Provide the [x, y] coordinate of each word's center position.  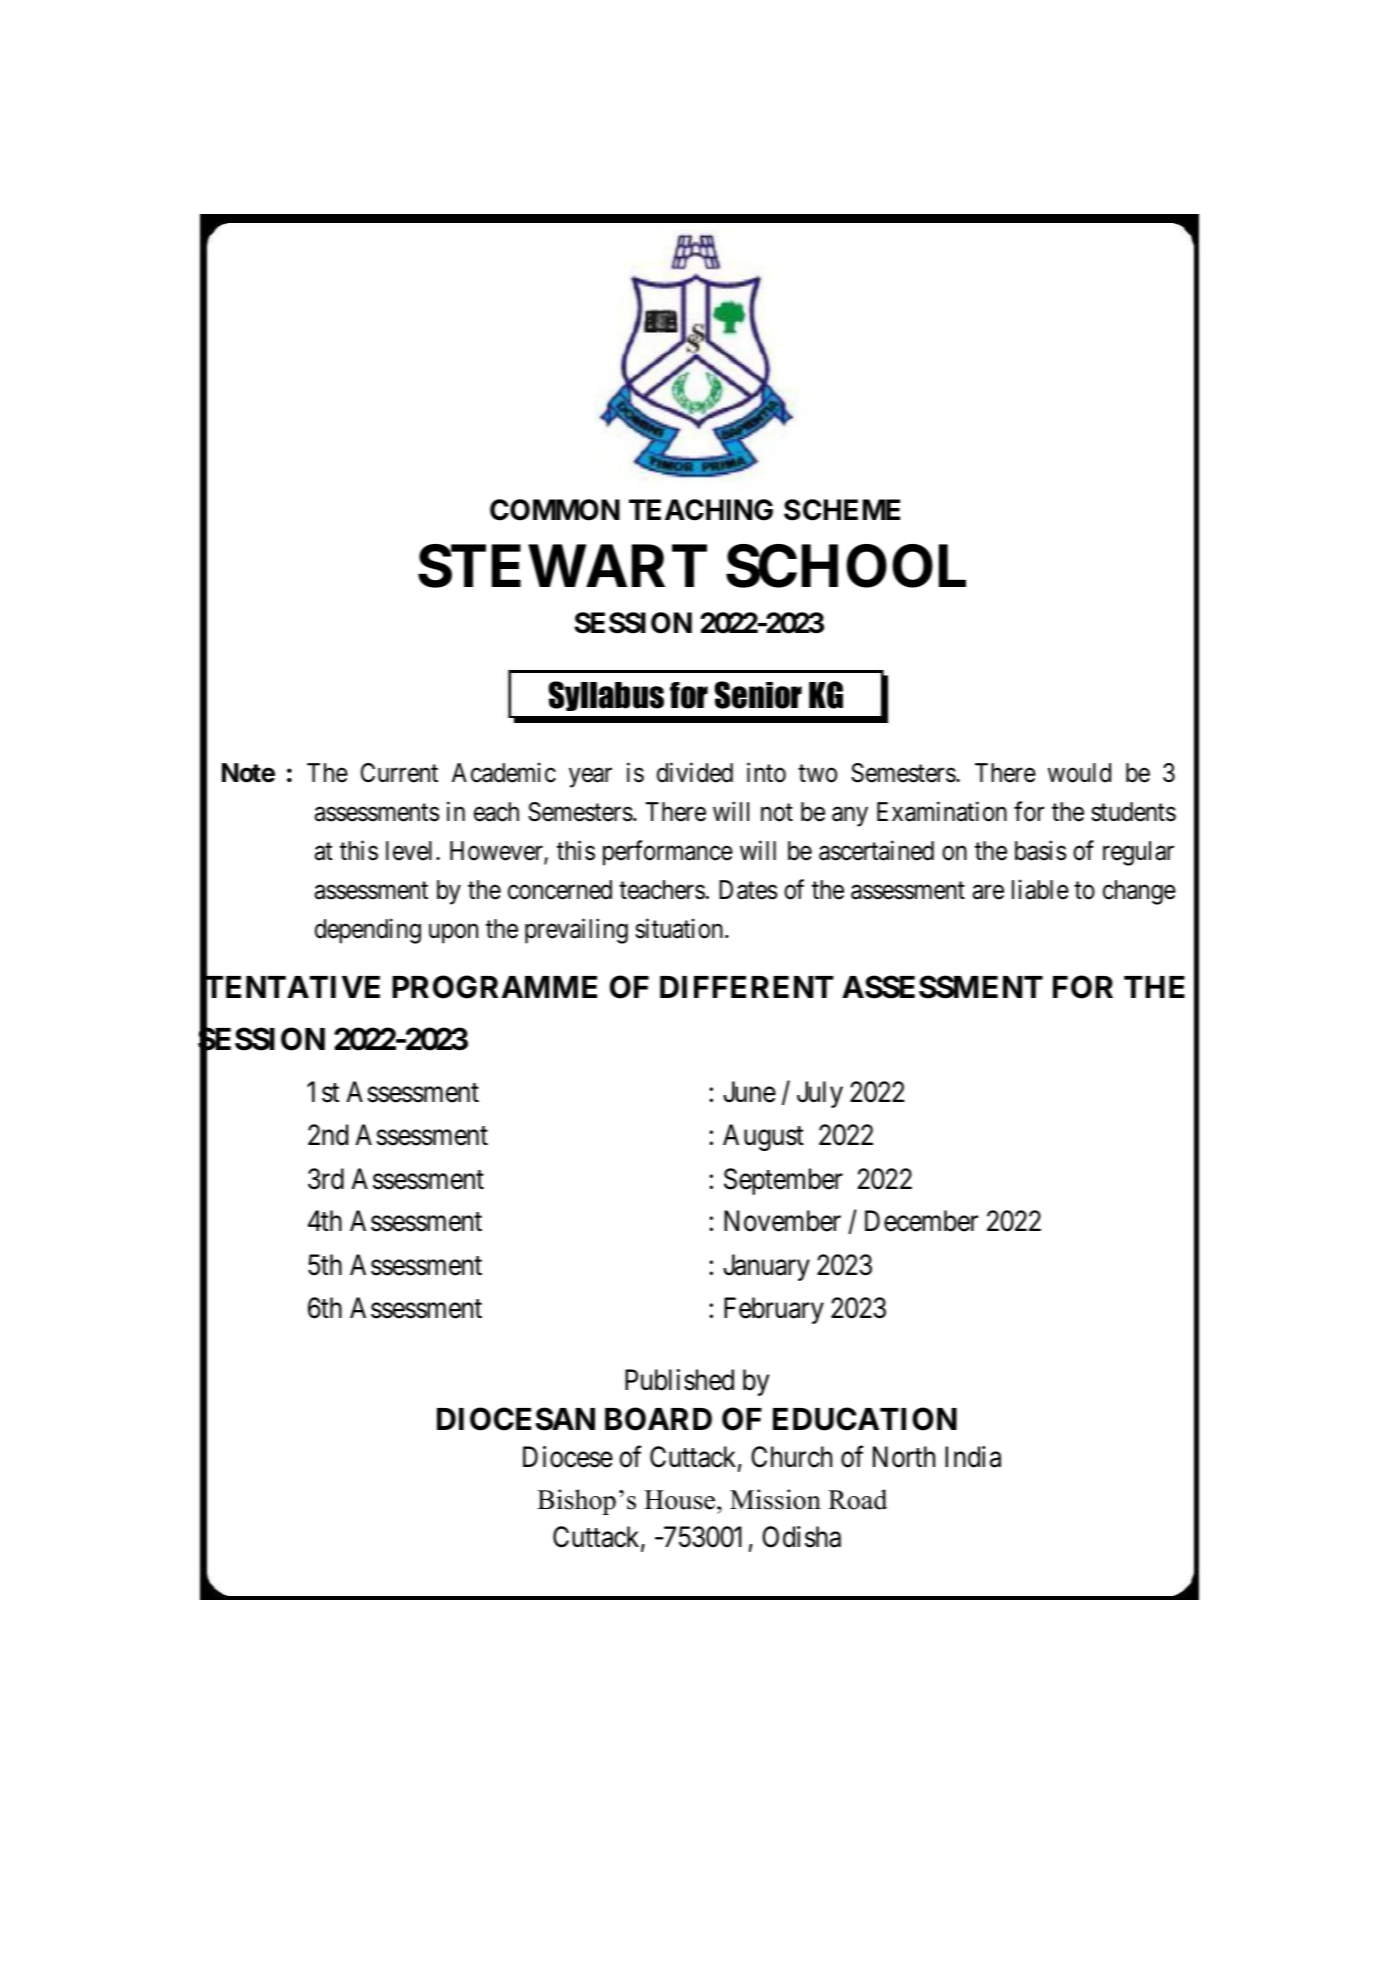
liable [1040, 890]
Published [679, 1380]
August [763, 1137]
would [1079, 773]
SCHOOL [846, 566]
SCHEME [842, 510]
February [774, 1310]
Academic [504, 773]
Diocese [568, 1457]
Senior [758, 695]
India [973, 1457]
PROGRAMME [494, 987]
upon [453, 934]
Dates [748, 890]
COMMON [555, 510]
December [921, 1221]
